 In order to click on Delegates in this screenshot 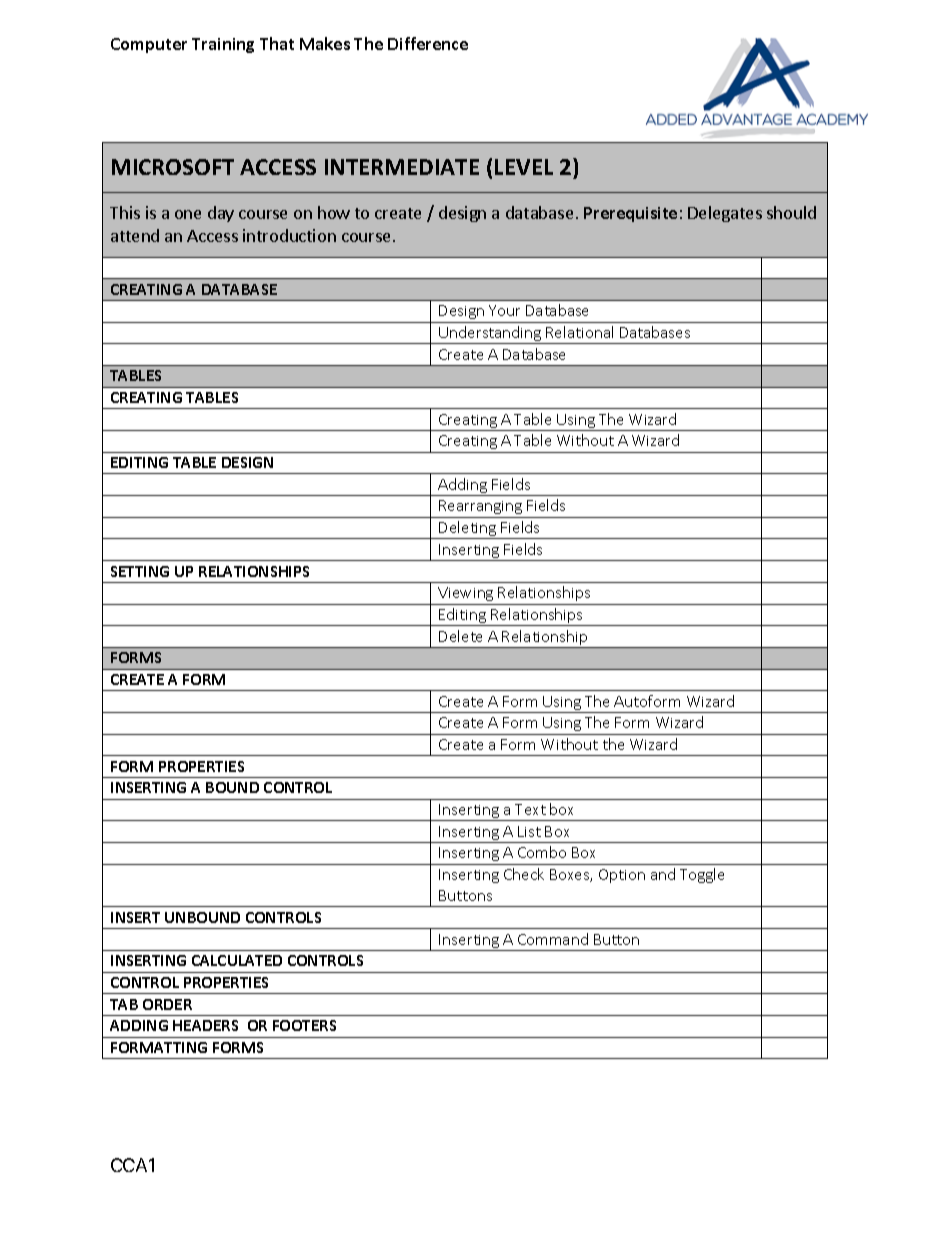, I will do `click(725, 214)`.
